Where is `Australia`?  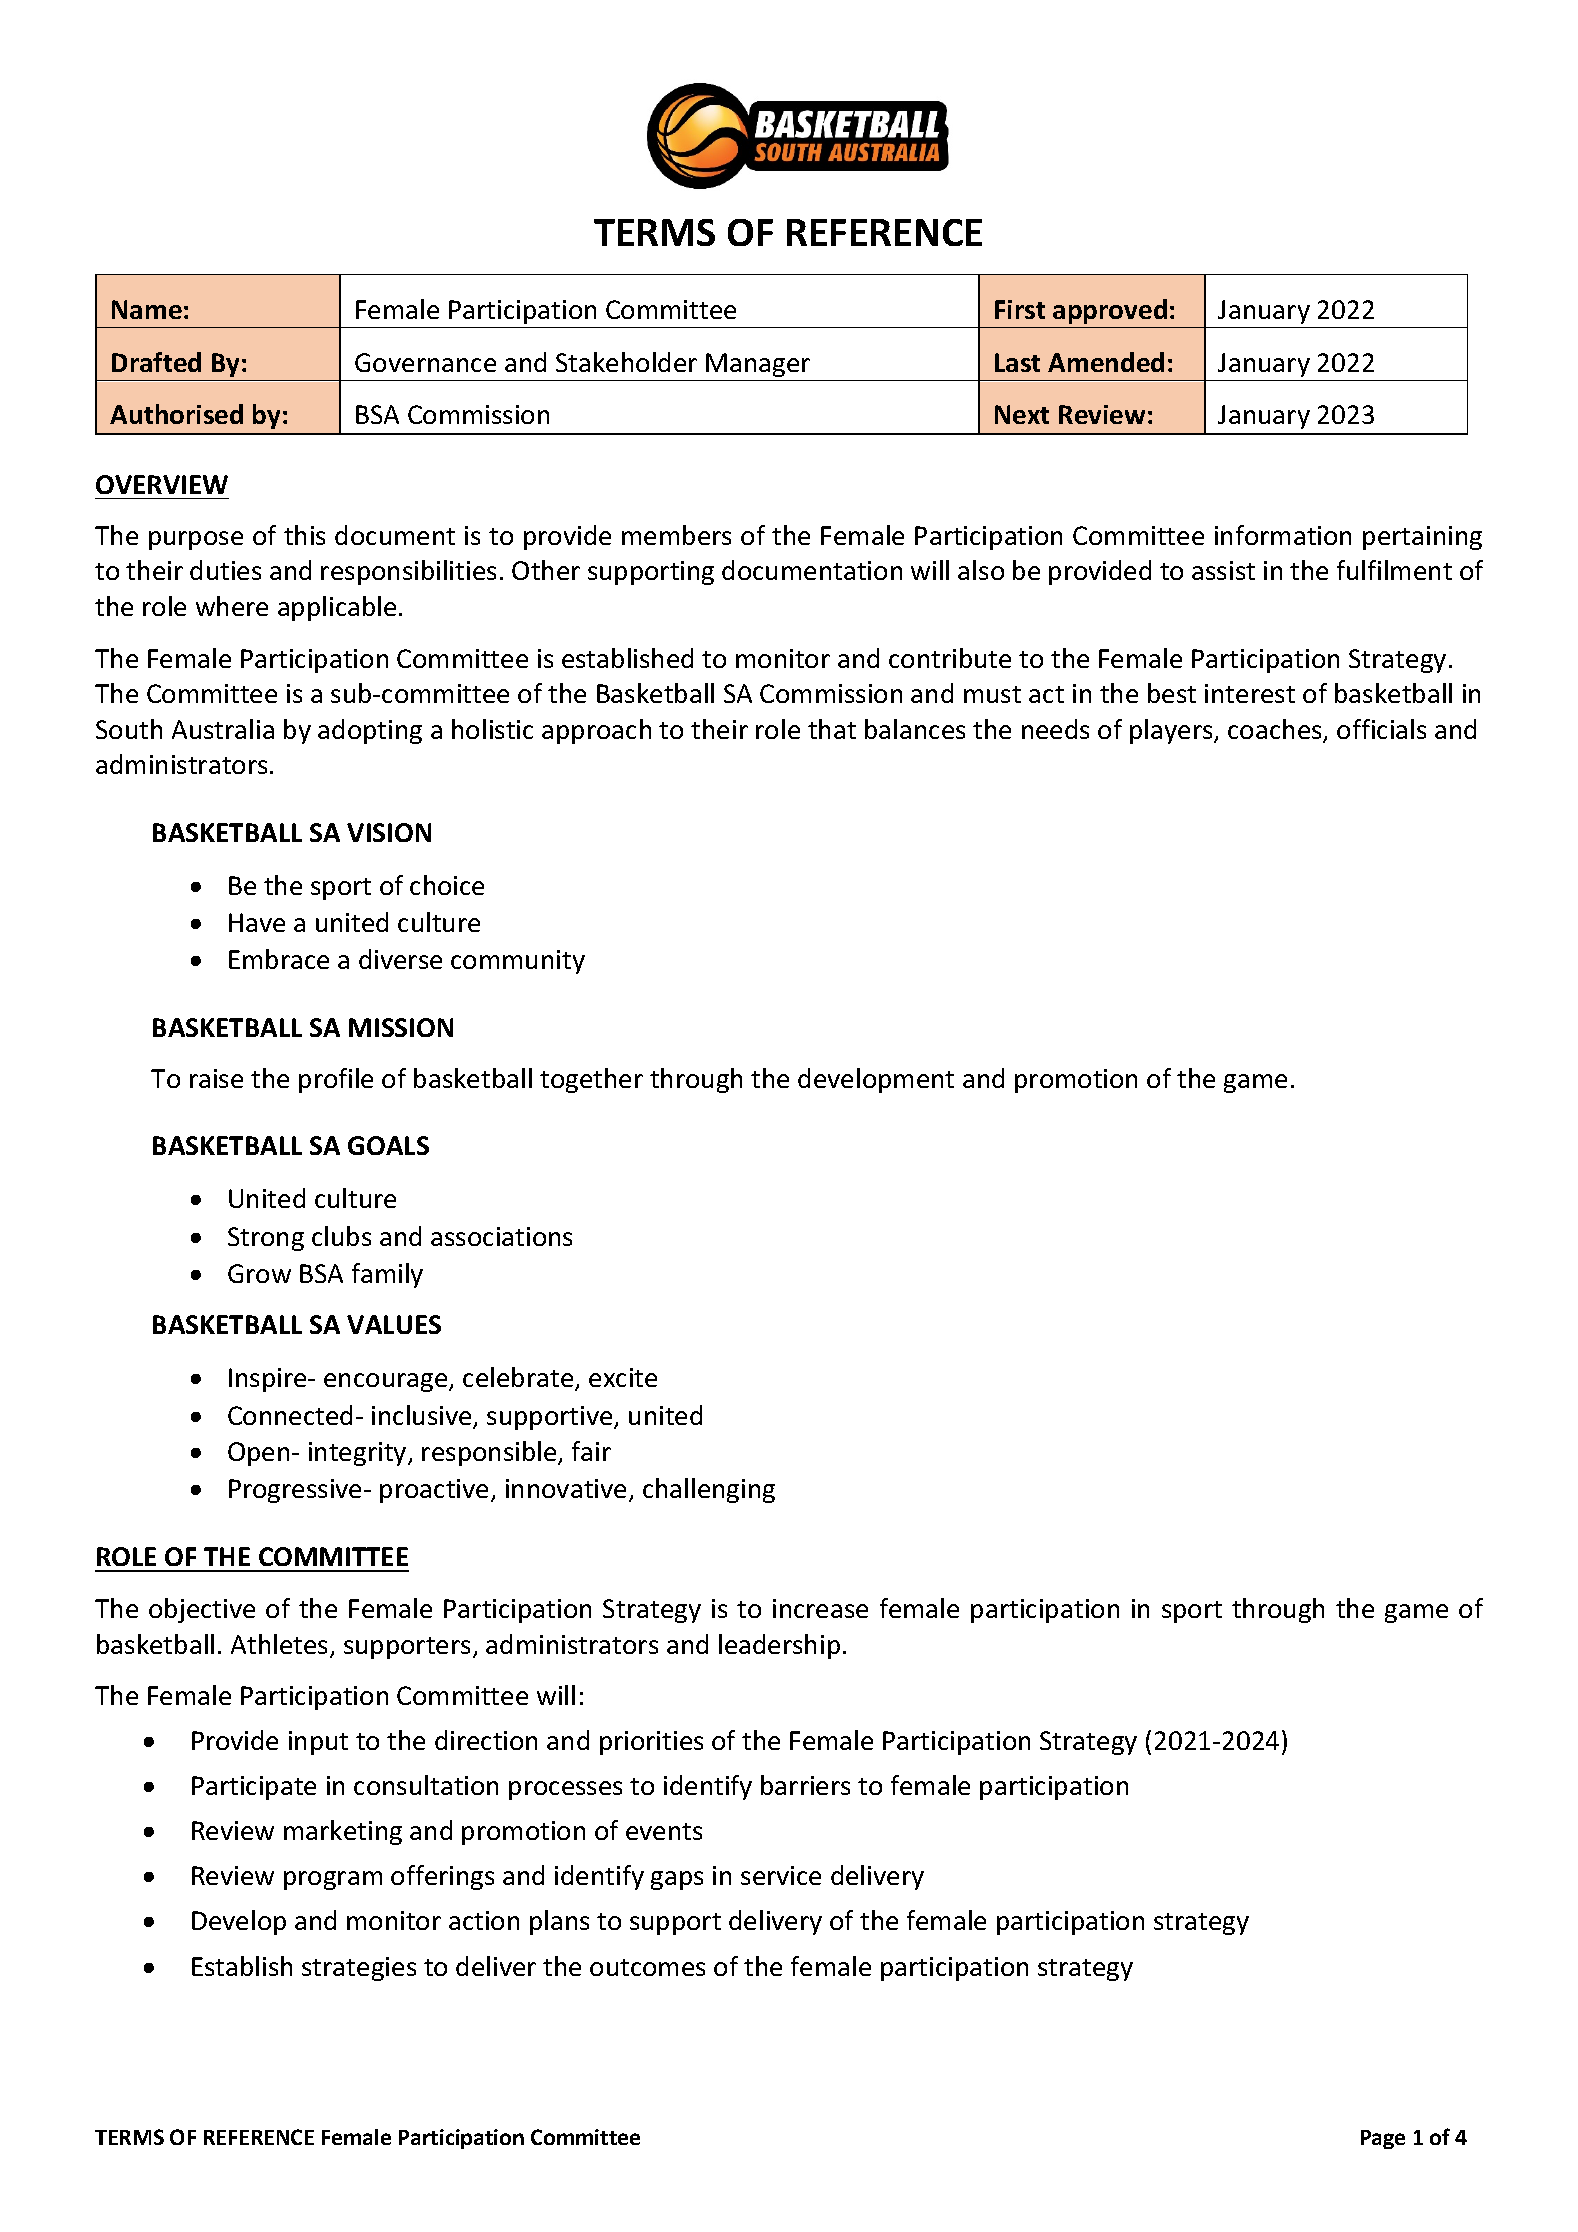
Australia is located at coordinates (223, 729).
